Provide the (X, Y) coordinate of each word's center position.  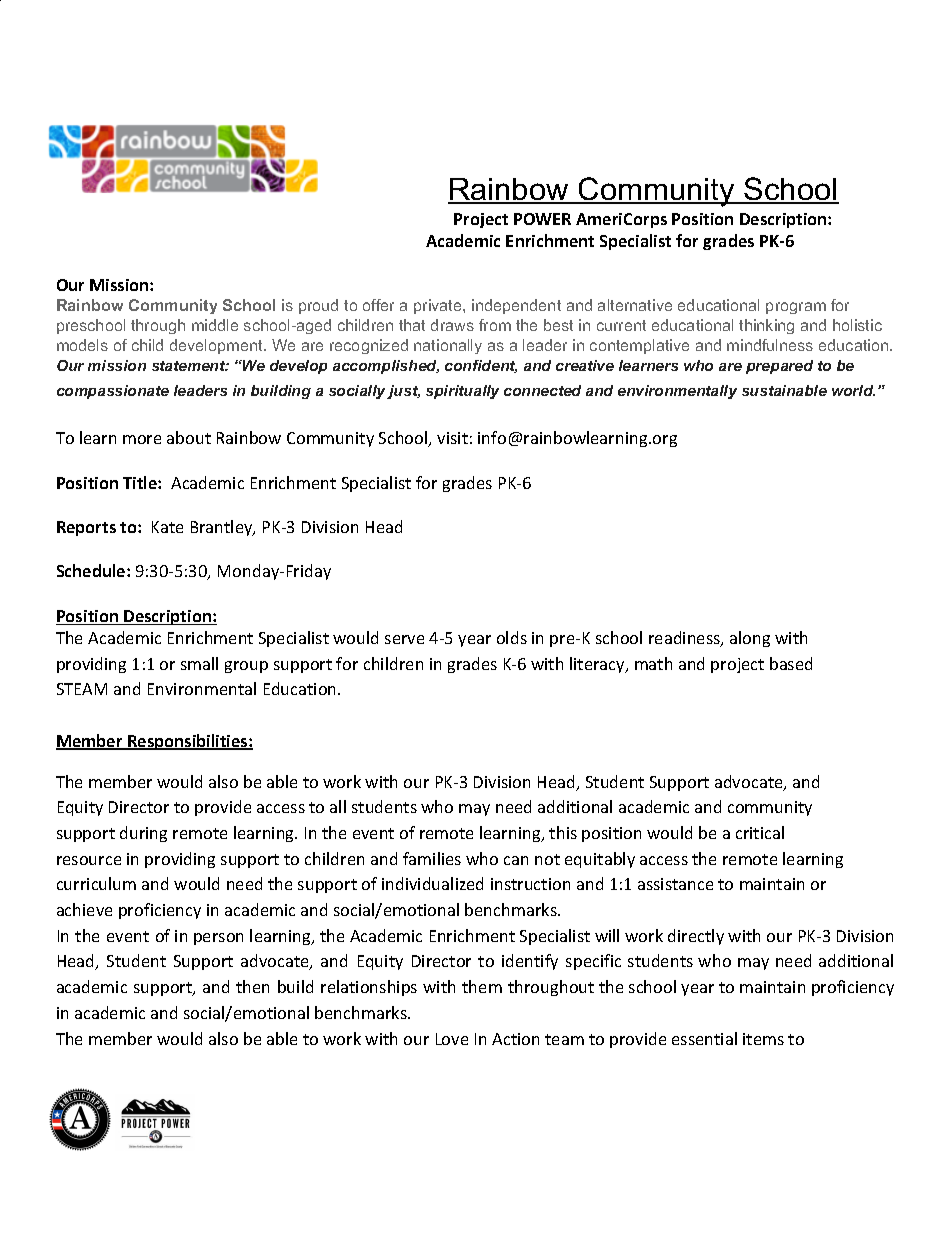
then (252, 986)
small (199, 663)
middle (215, 325)
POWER (542, 219)
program (796, 308)
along (750, 639)
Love (452, 1039)
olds (512, 637)
